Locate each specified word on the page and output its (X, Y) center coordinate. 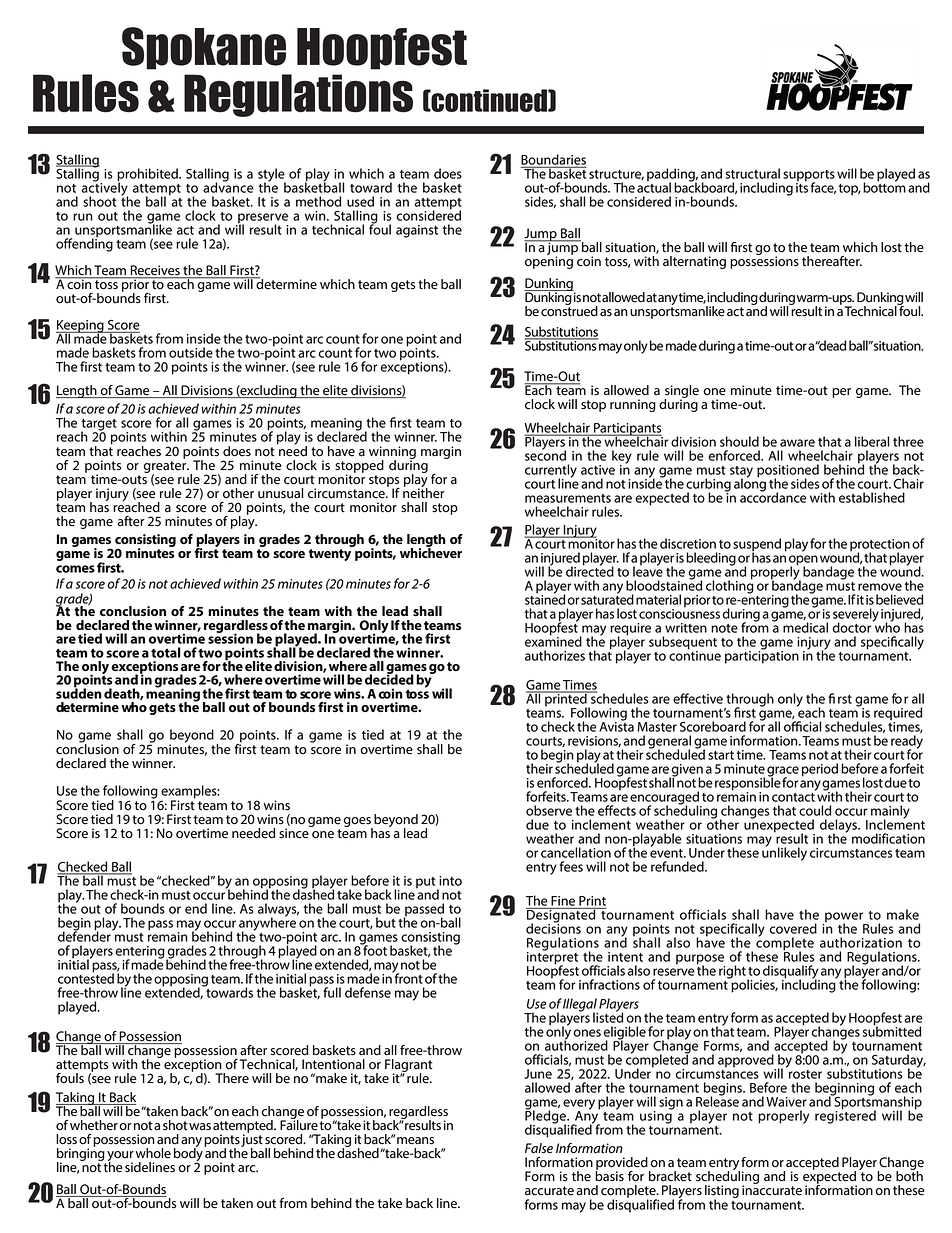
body (189, 1154)
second (545, 454)
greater (166, 468)
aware (797, 443)
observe (549, 810)
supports (809, 177)
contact (794, 796)
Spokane (204, 48)
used (360, 201)
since (295, 832)
